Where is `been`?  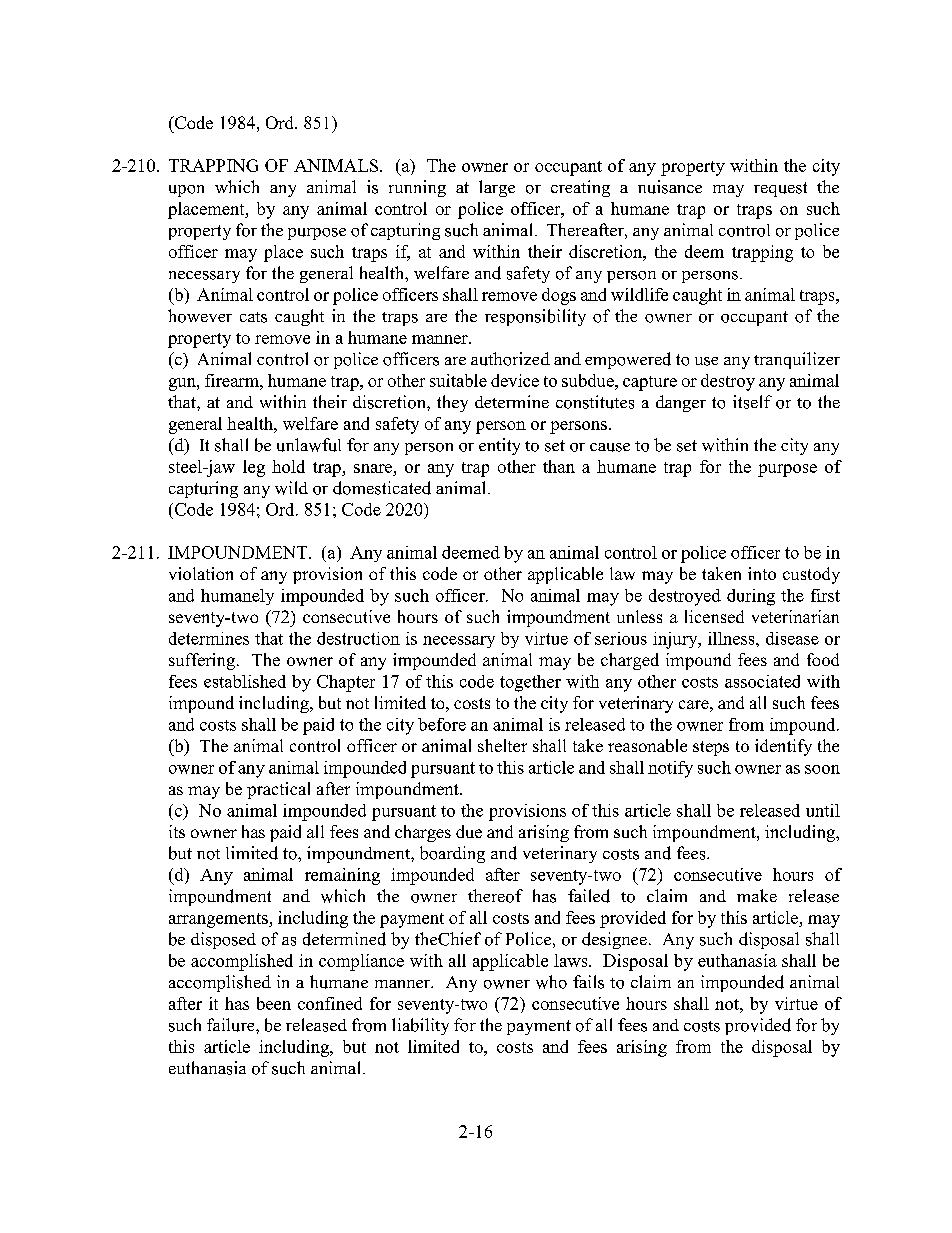
been is located at coordinates (274, 1003).
